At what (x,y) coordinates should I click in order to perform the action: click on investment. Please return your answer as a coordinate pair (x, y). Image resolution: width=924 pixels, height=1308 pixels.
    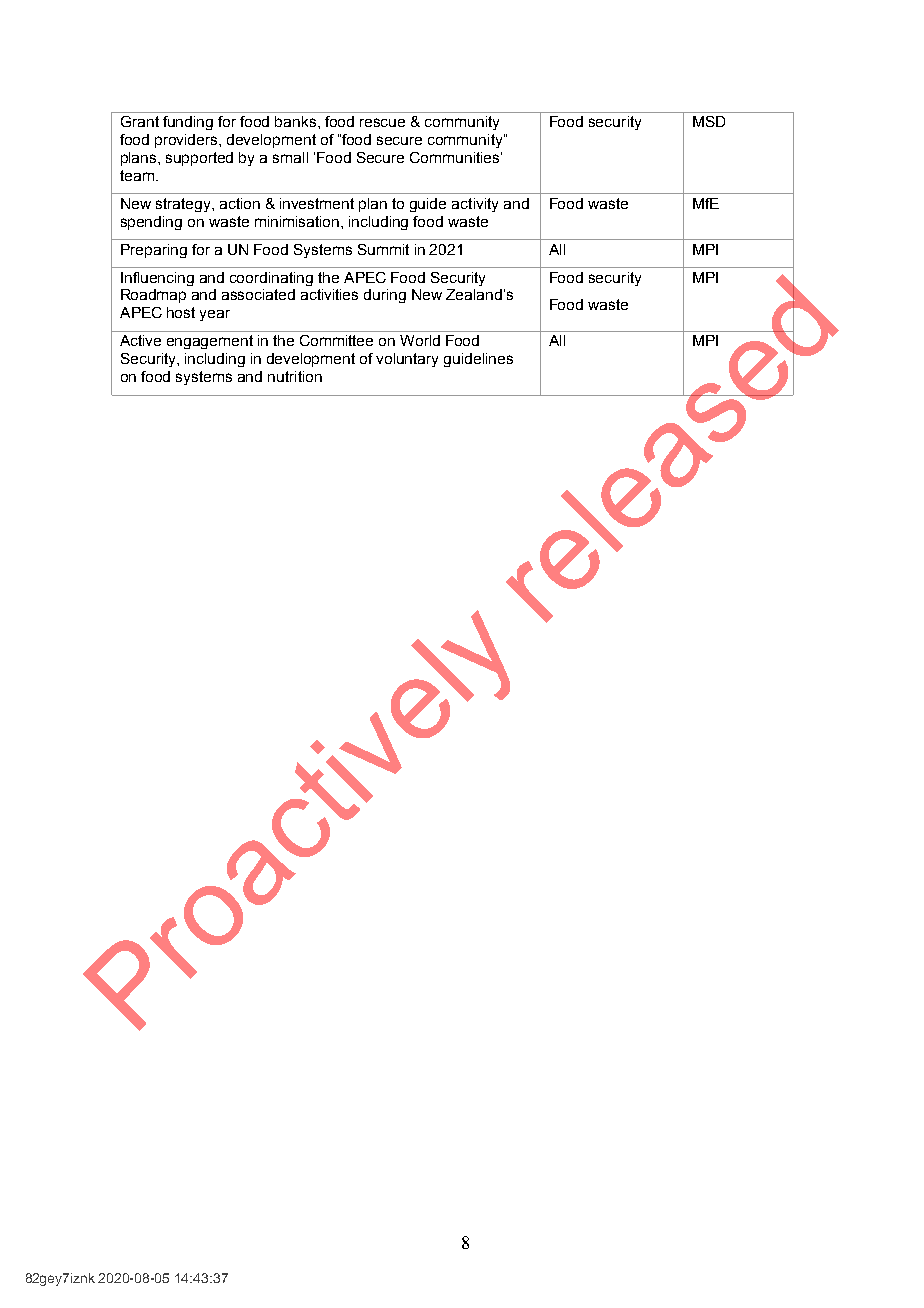
    Looking at the image, I should click on (317, 203).
